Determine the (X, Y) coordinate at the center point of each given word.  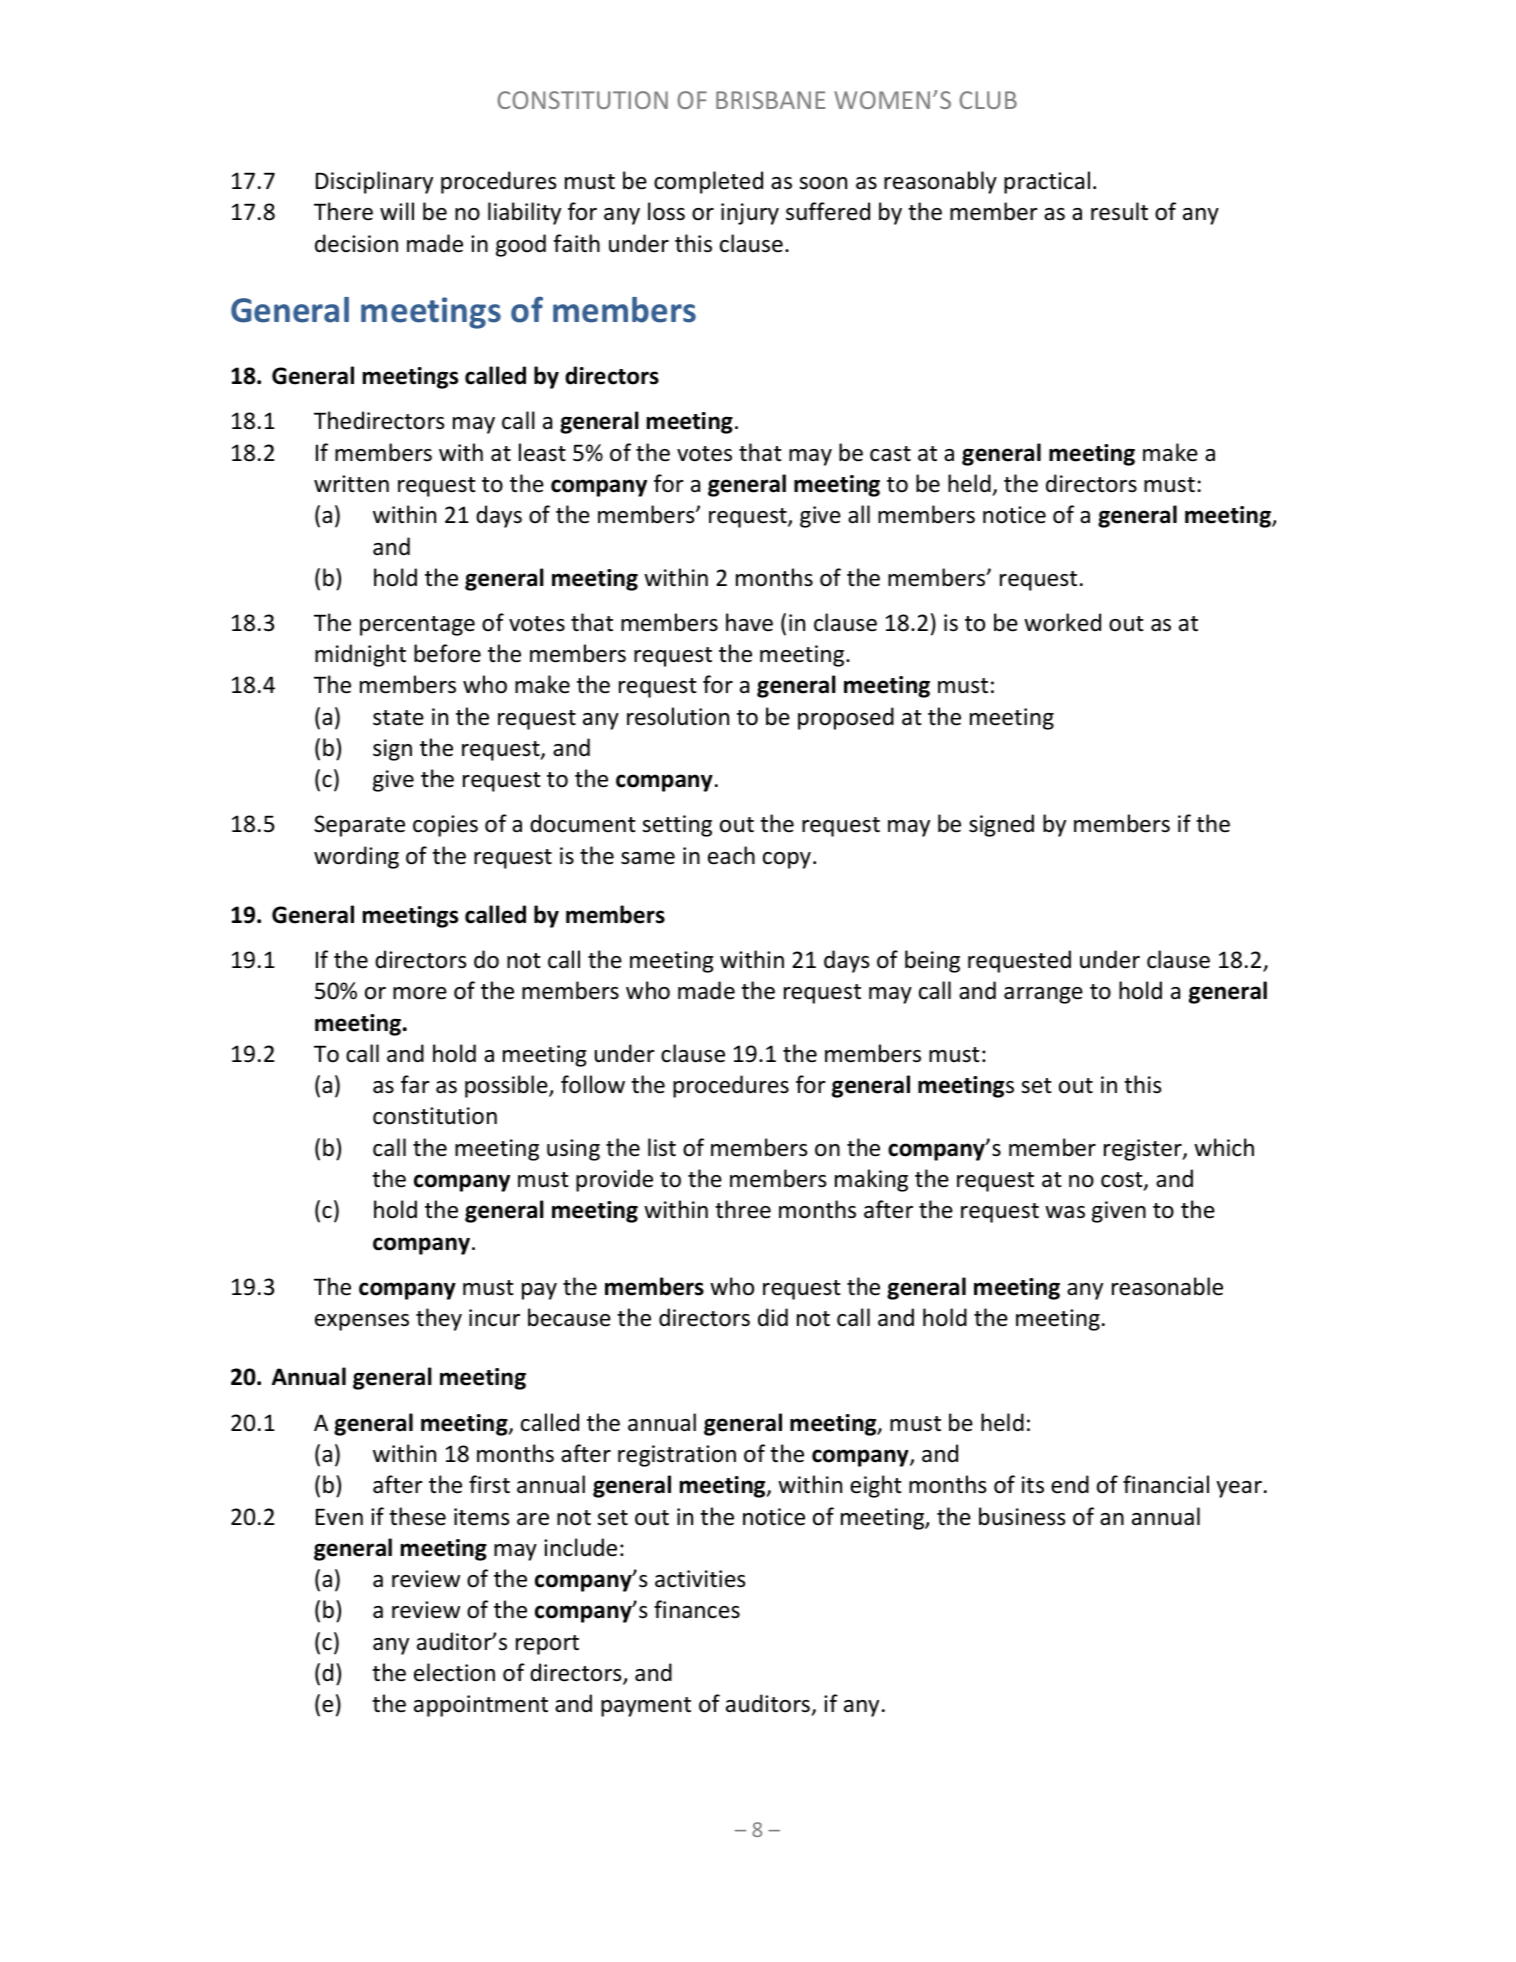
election (454, 1672)
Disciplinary (374, 182)
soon (823, 183)
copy (787, 860)
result (1119, 211)
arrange (1043, 995)
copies (445, 826)
